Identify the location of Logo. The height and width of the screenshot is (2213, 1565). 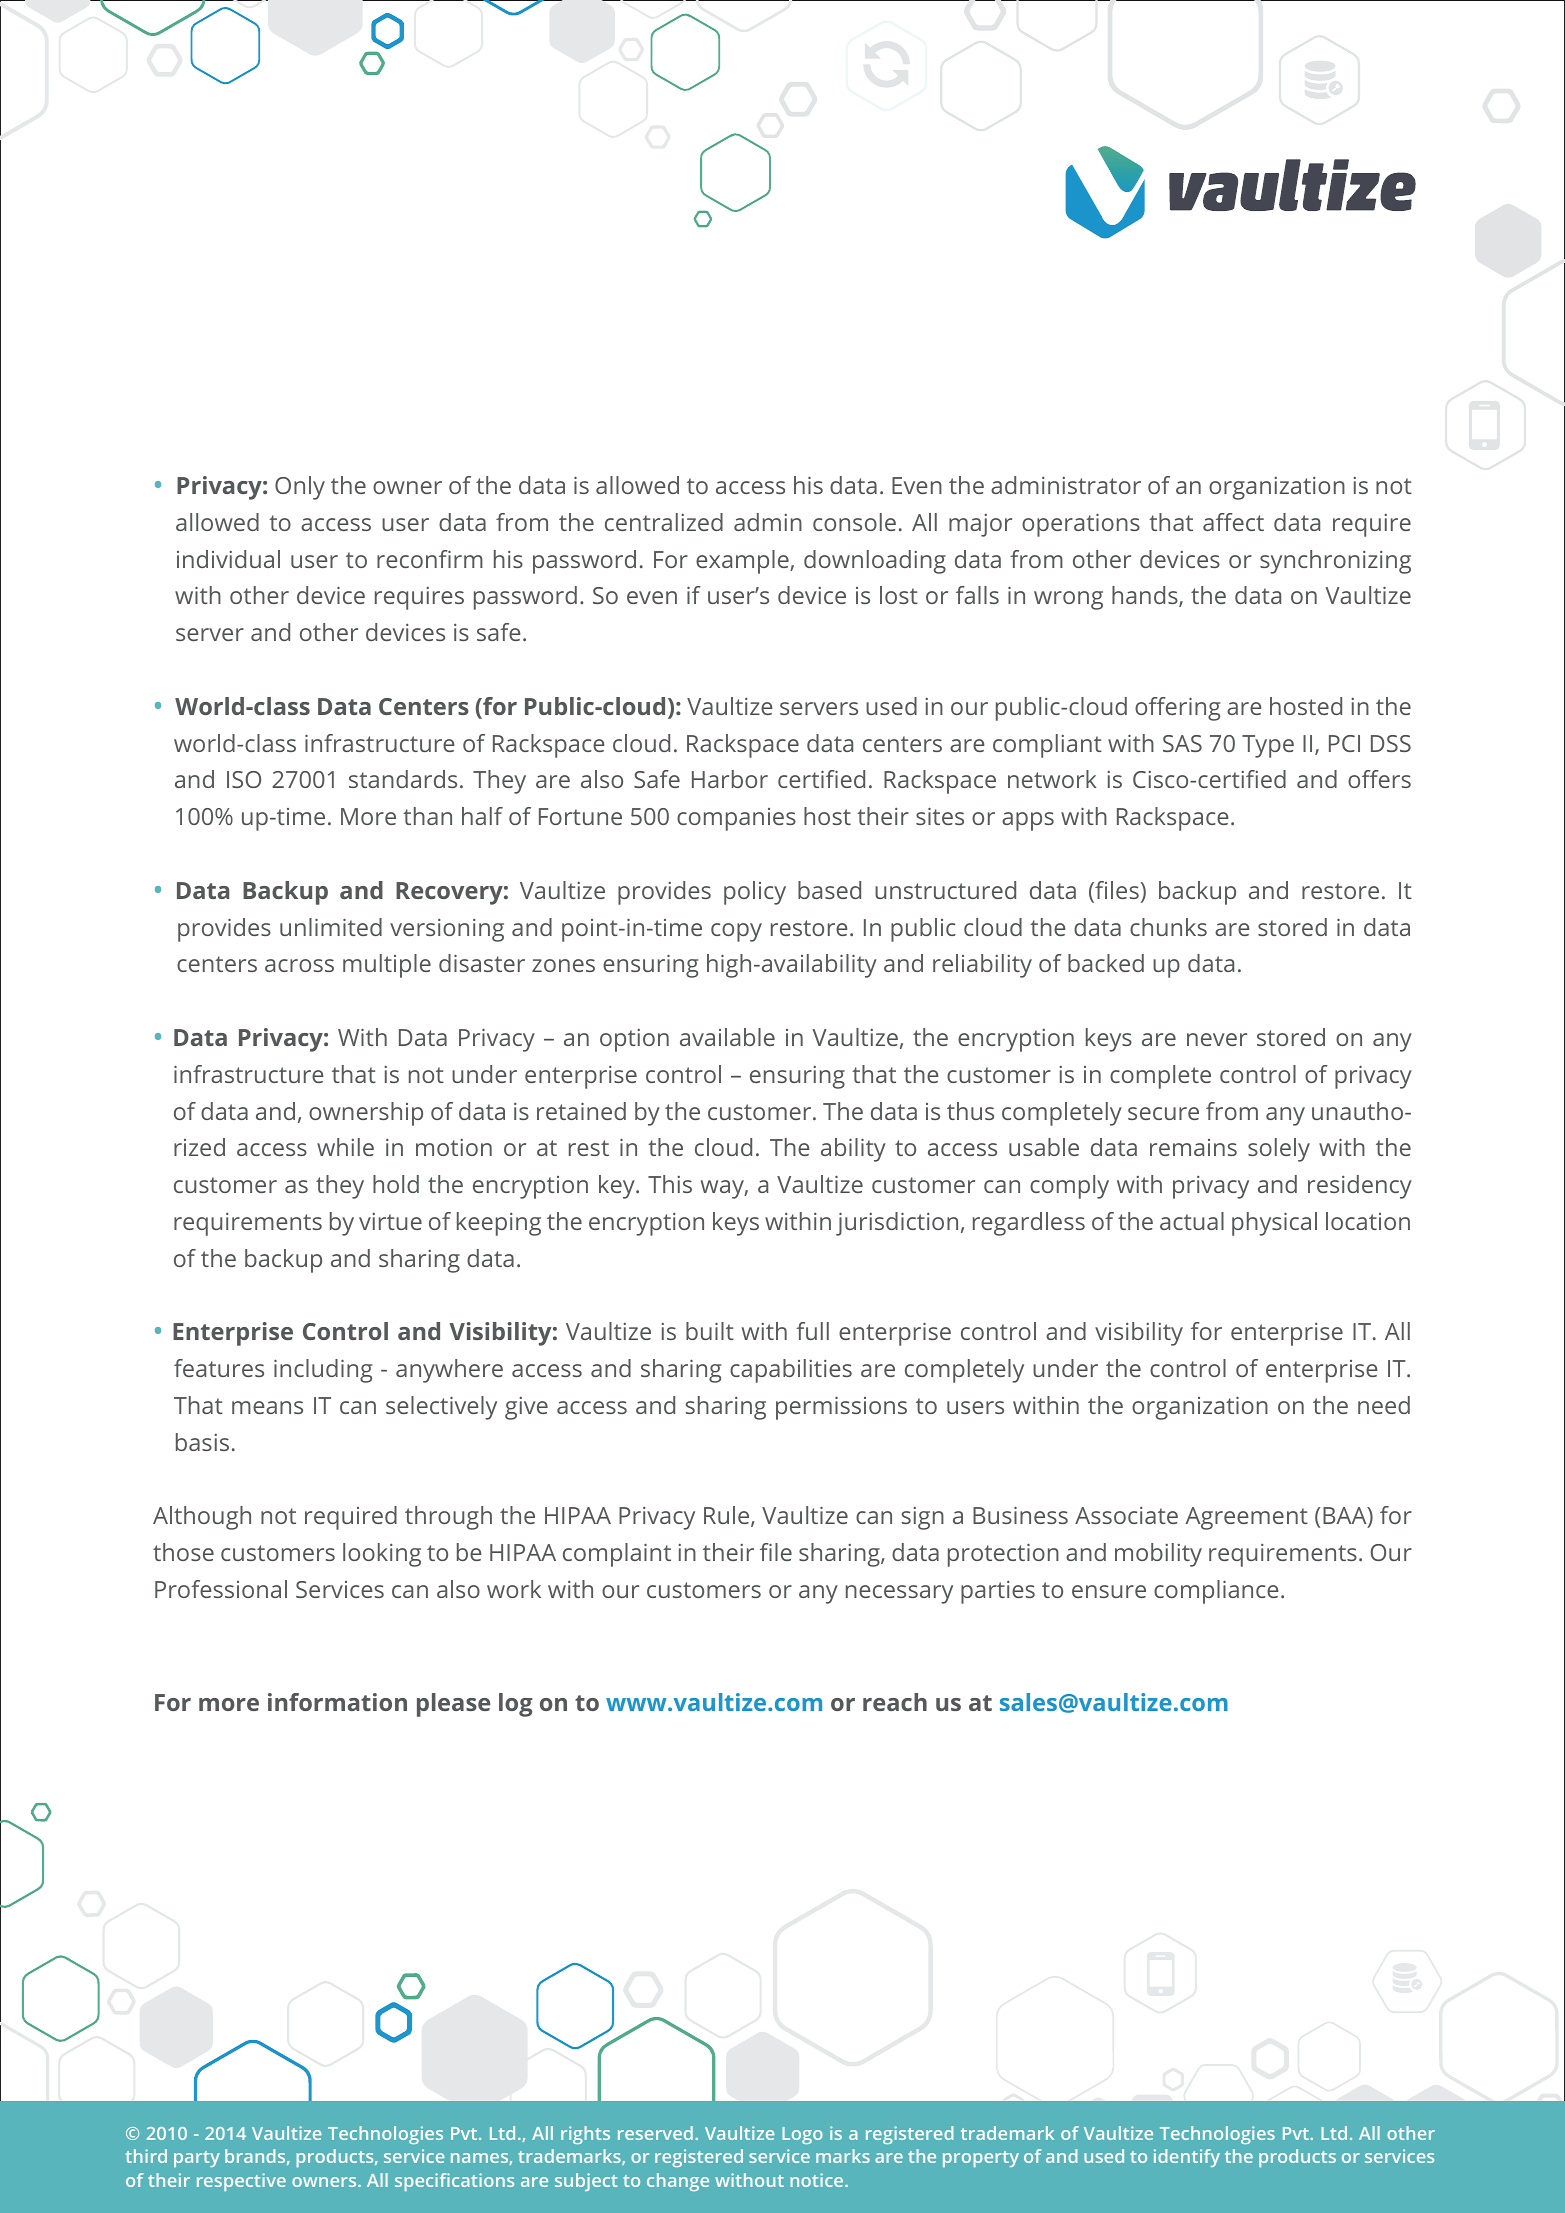
(802, 2135).
